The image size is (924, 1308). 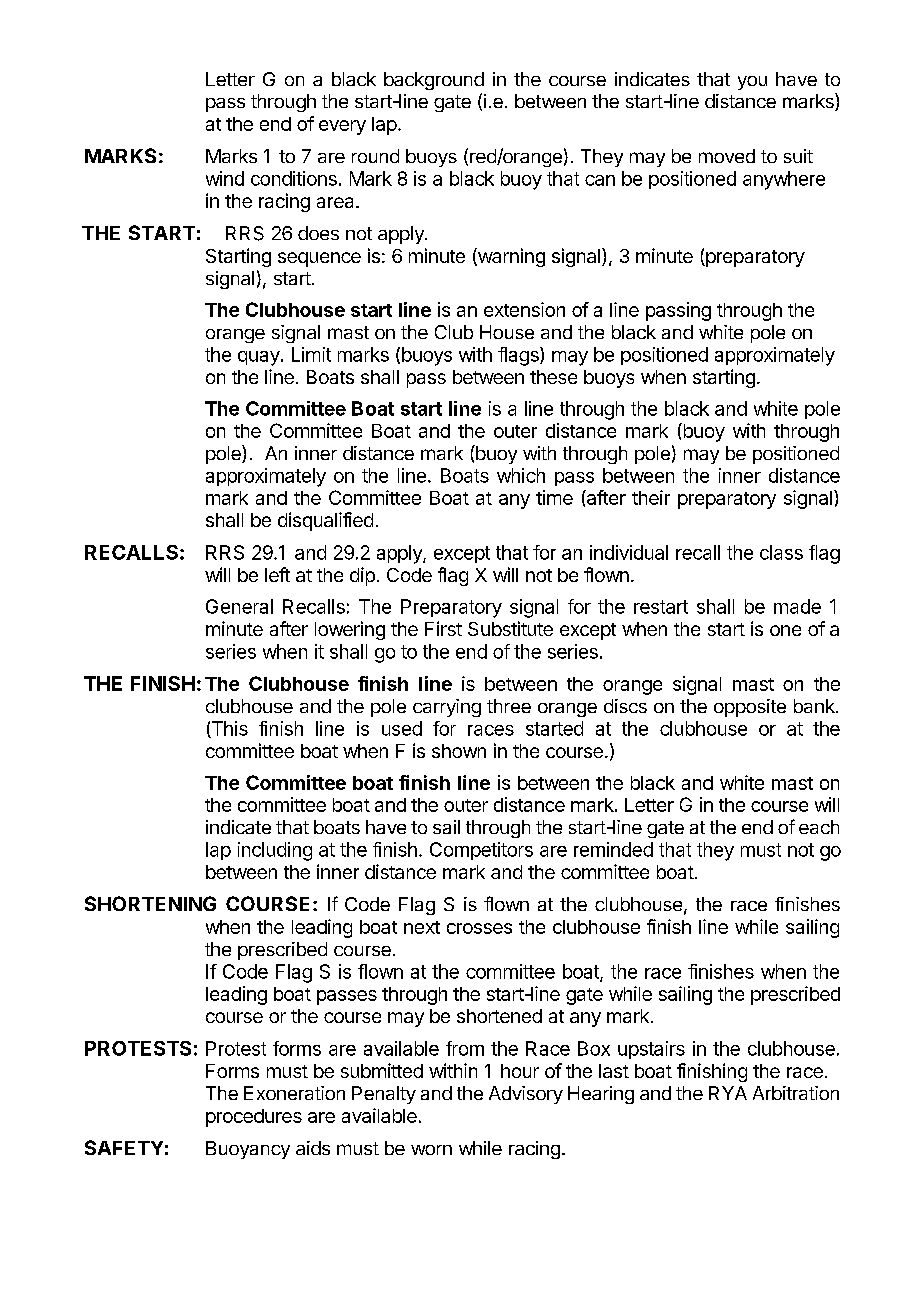 What do you see at coordinates (254, 1118) in the screenshot?
I see `procedures` at bounding box center [254, 1118].
